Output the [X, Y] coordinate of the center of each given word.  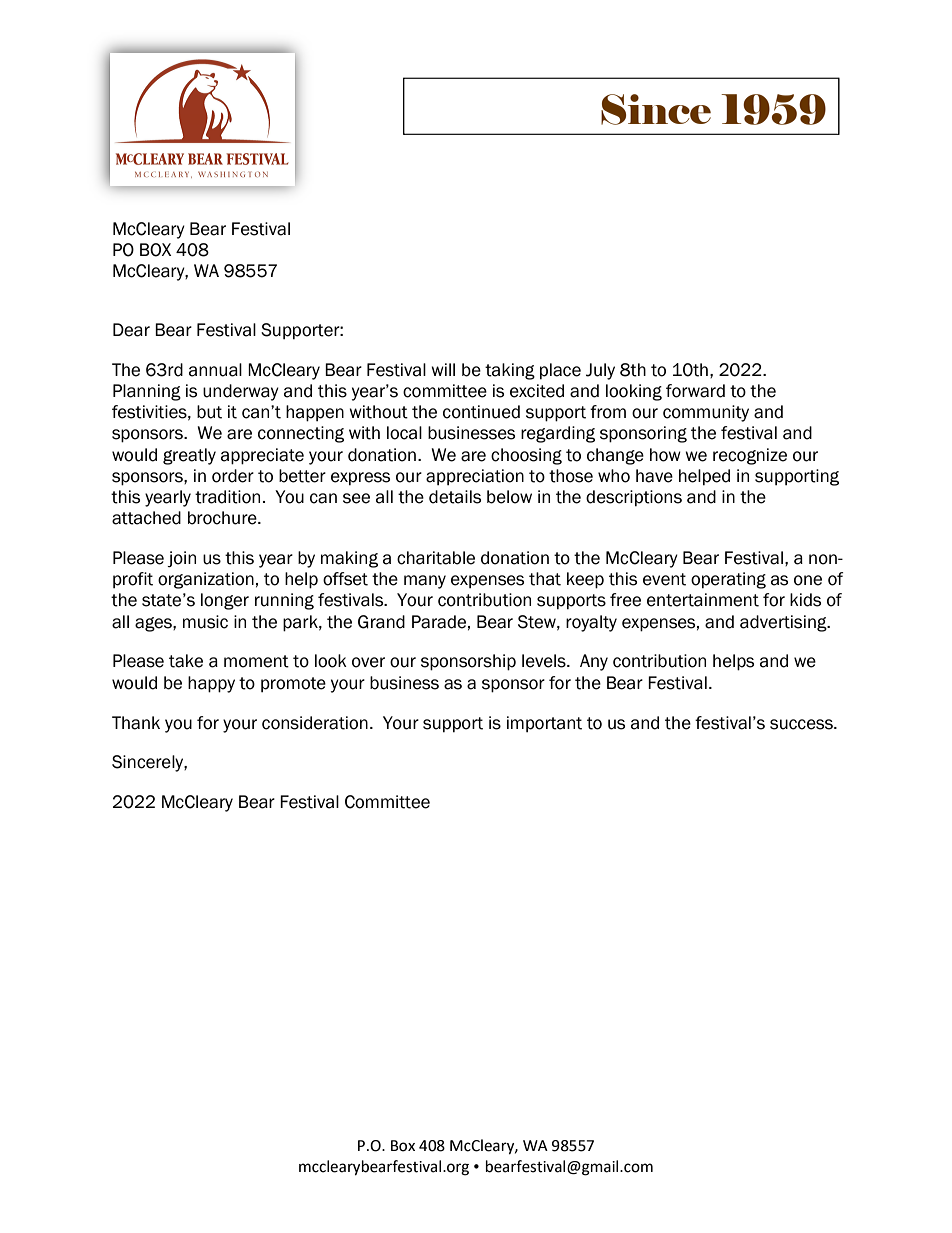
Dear [131, 330]
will [443, 369]
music [205, 622]
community [706, 413]
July [600, 371]
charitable [436, 558]
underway [241, 392]
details [455, 497]
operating [728, 580]
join [181, 559]
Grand [381, 622]
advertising [784, 623]
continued [481, 412]
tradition [227, 497]
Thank [136, 723]
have [654, 476]
